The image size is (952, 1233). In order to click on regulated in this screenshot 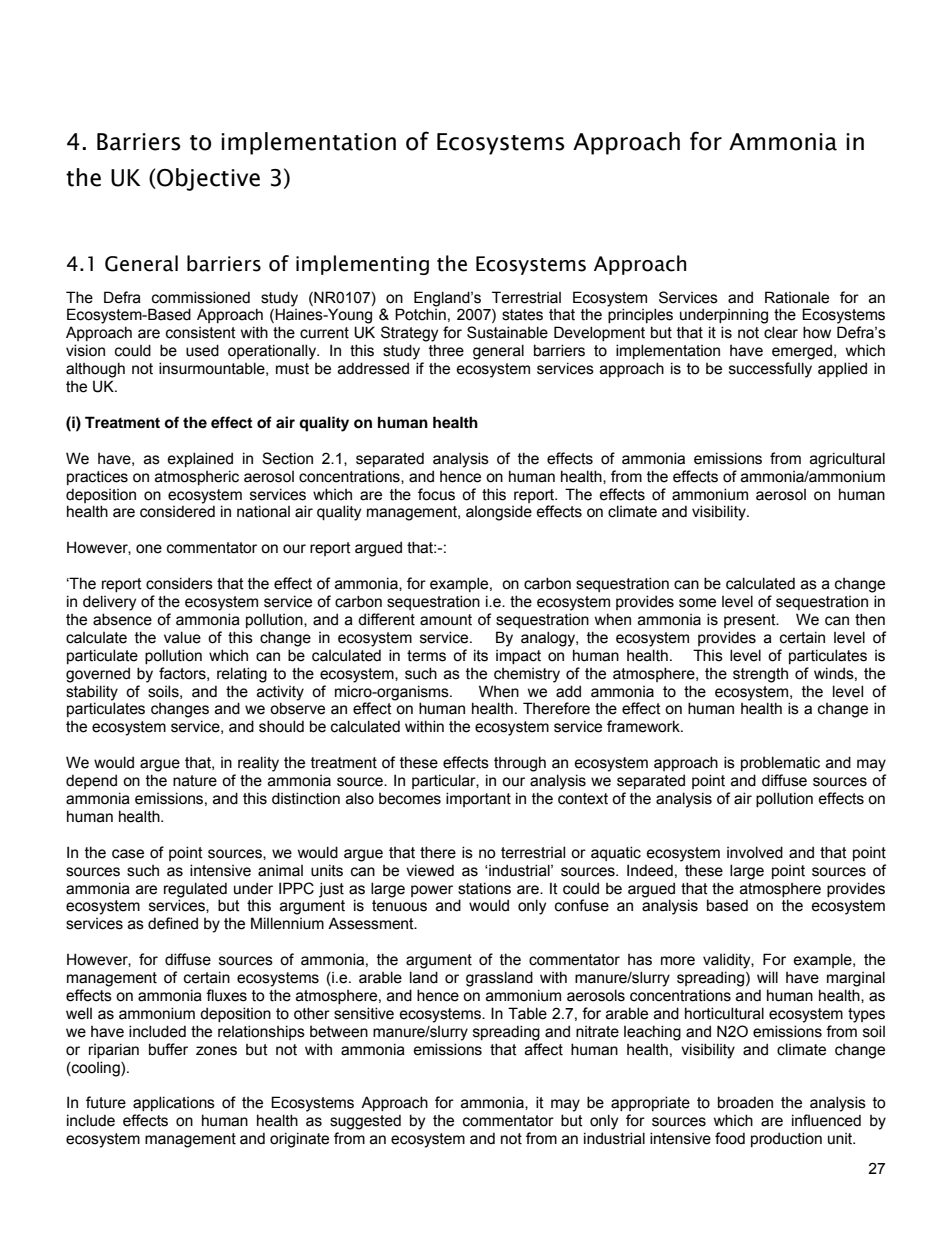, I will do `click(195, 890)`.
